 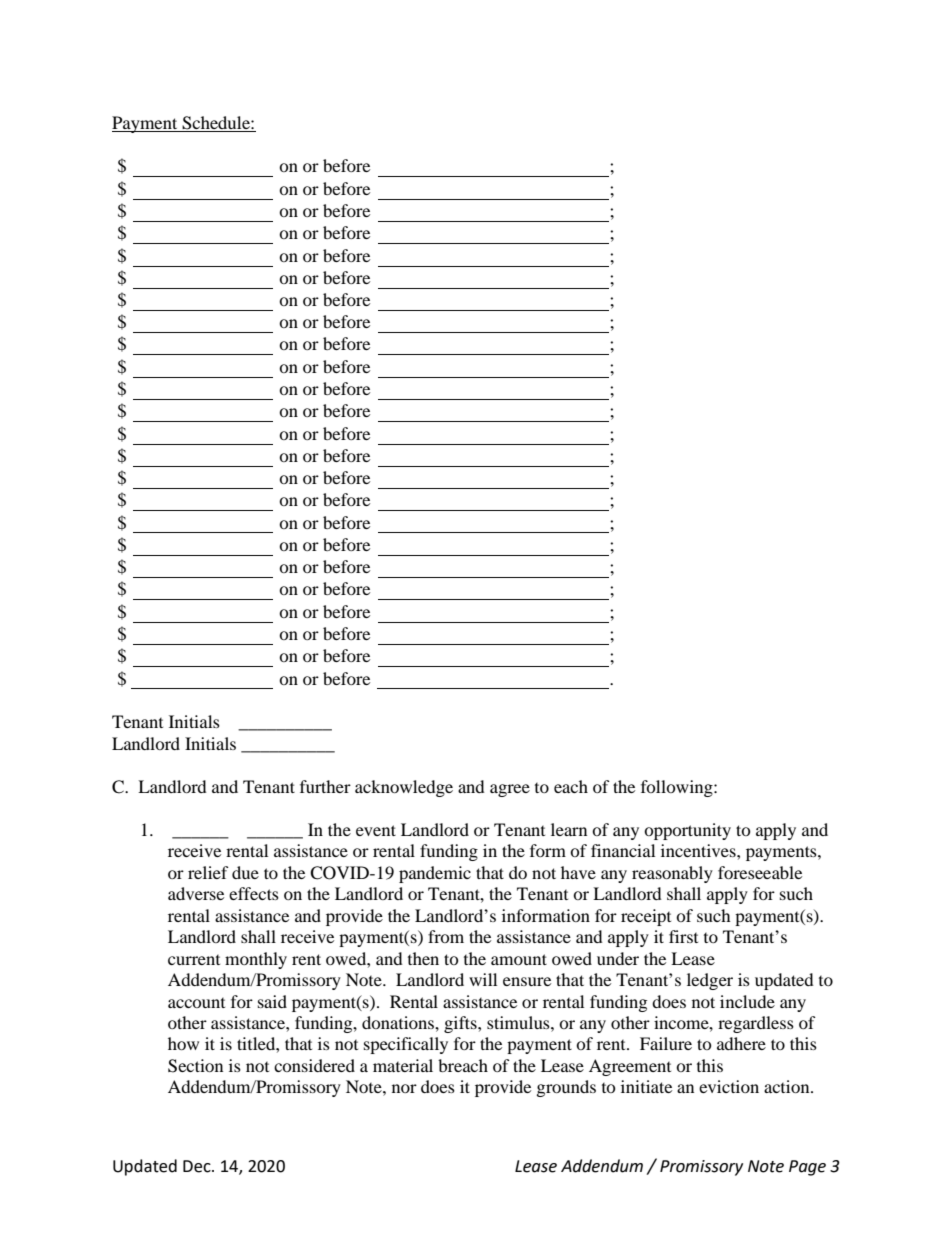 I want to click on acknowledge, so click(x=404, y=788).
